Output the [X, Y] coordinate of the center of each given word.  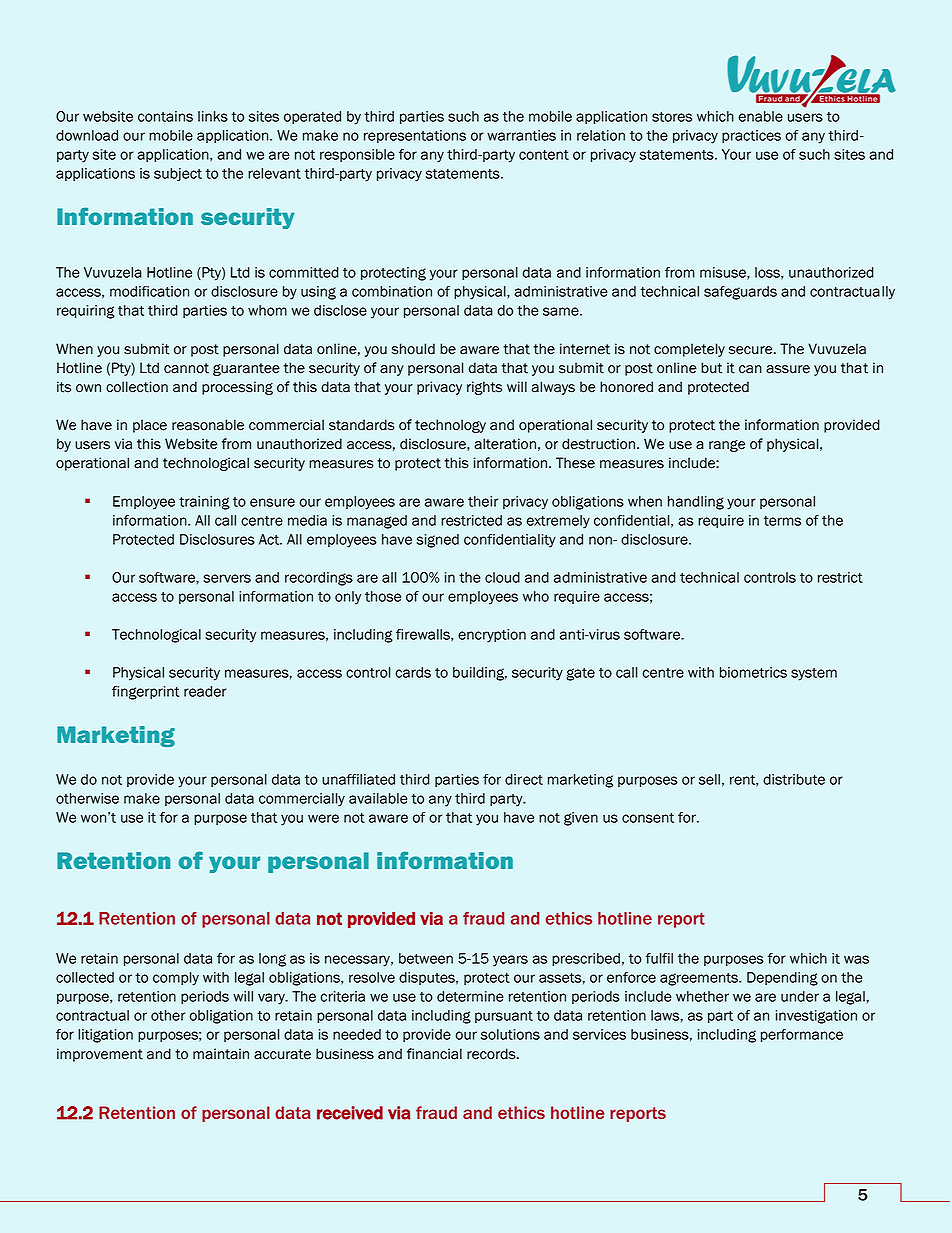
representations [415, 136]
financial [434, 1054]
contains [165, 116]
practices [751, 136]
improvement [100, 1055]
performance [802, 1035]
